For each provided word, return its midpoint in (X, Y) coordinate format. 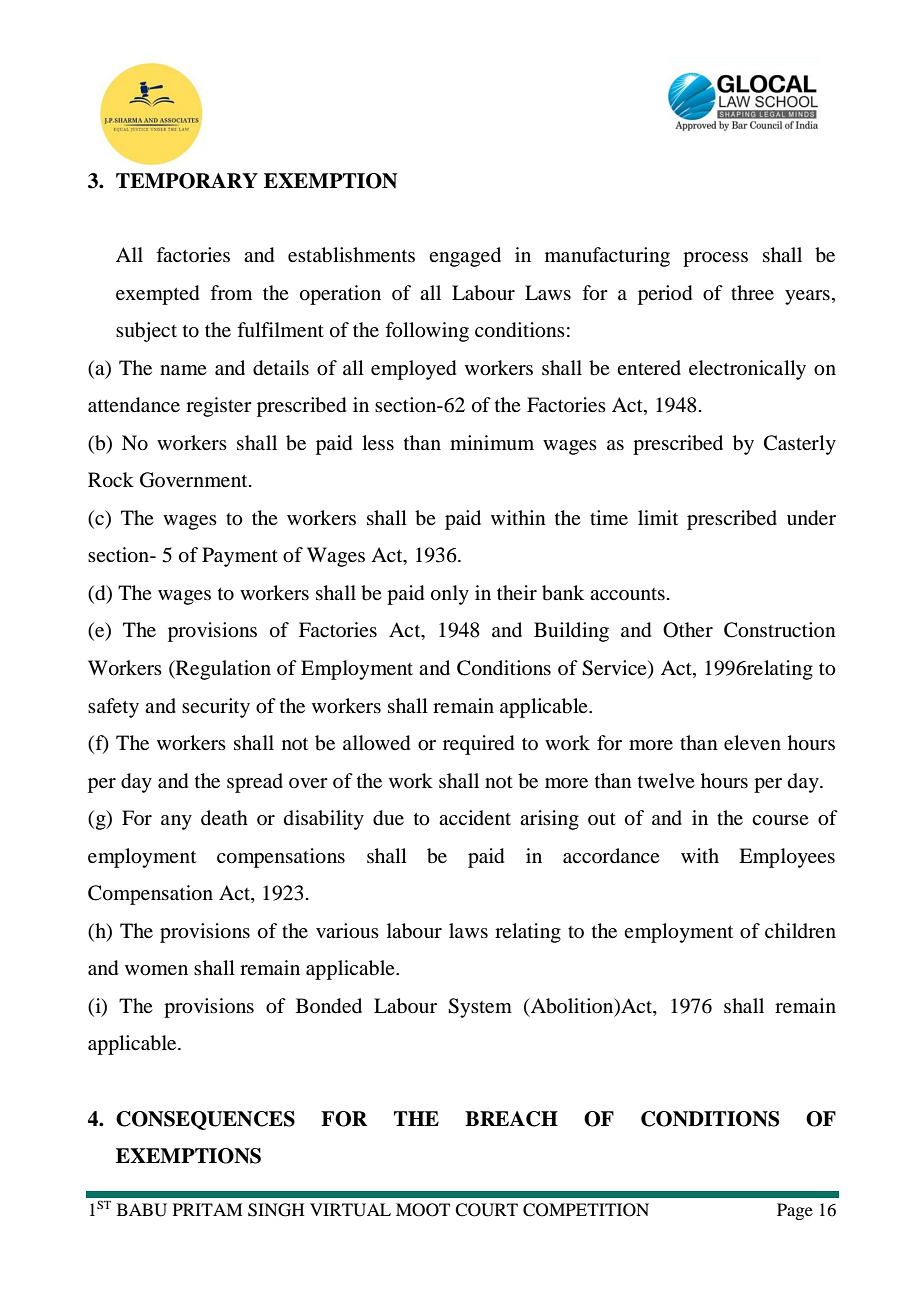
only (450, 595)
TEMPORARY (187, 181)
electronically (747, 370)
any (176, 822)
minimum (492, 443)
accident (475, 818)
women (156, 970)
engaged (465, 257)
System (480, 1008)
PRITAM (208, 1209)
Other (688, 630)
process (715, 259)
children (800, 930)
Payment (240, 557)
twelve (666, 780)
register (219, 407)
